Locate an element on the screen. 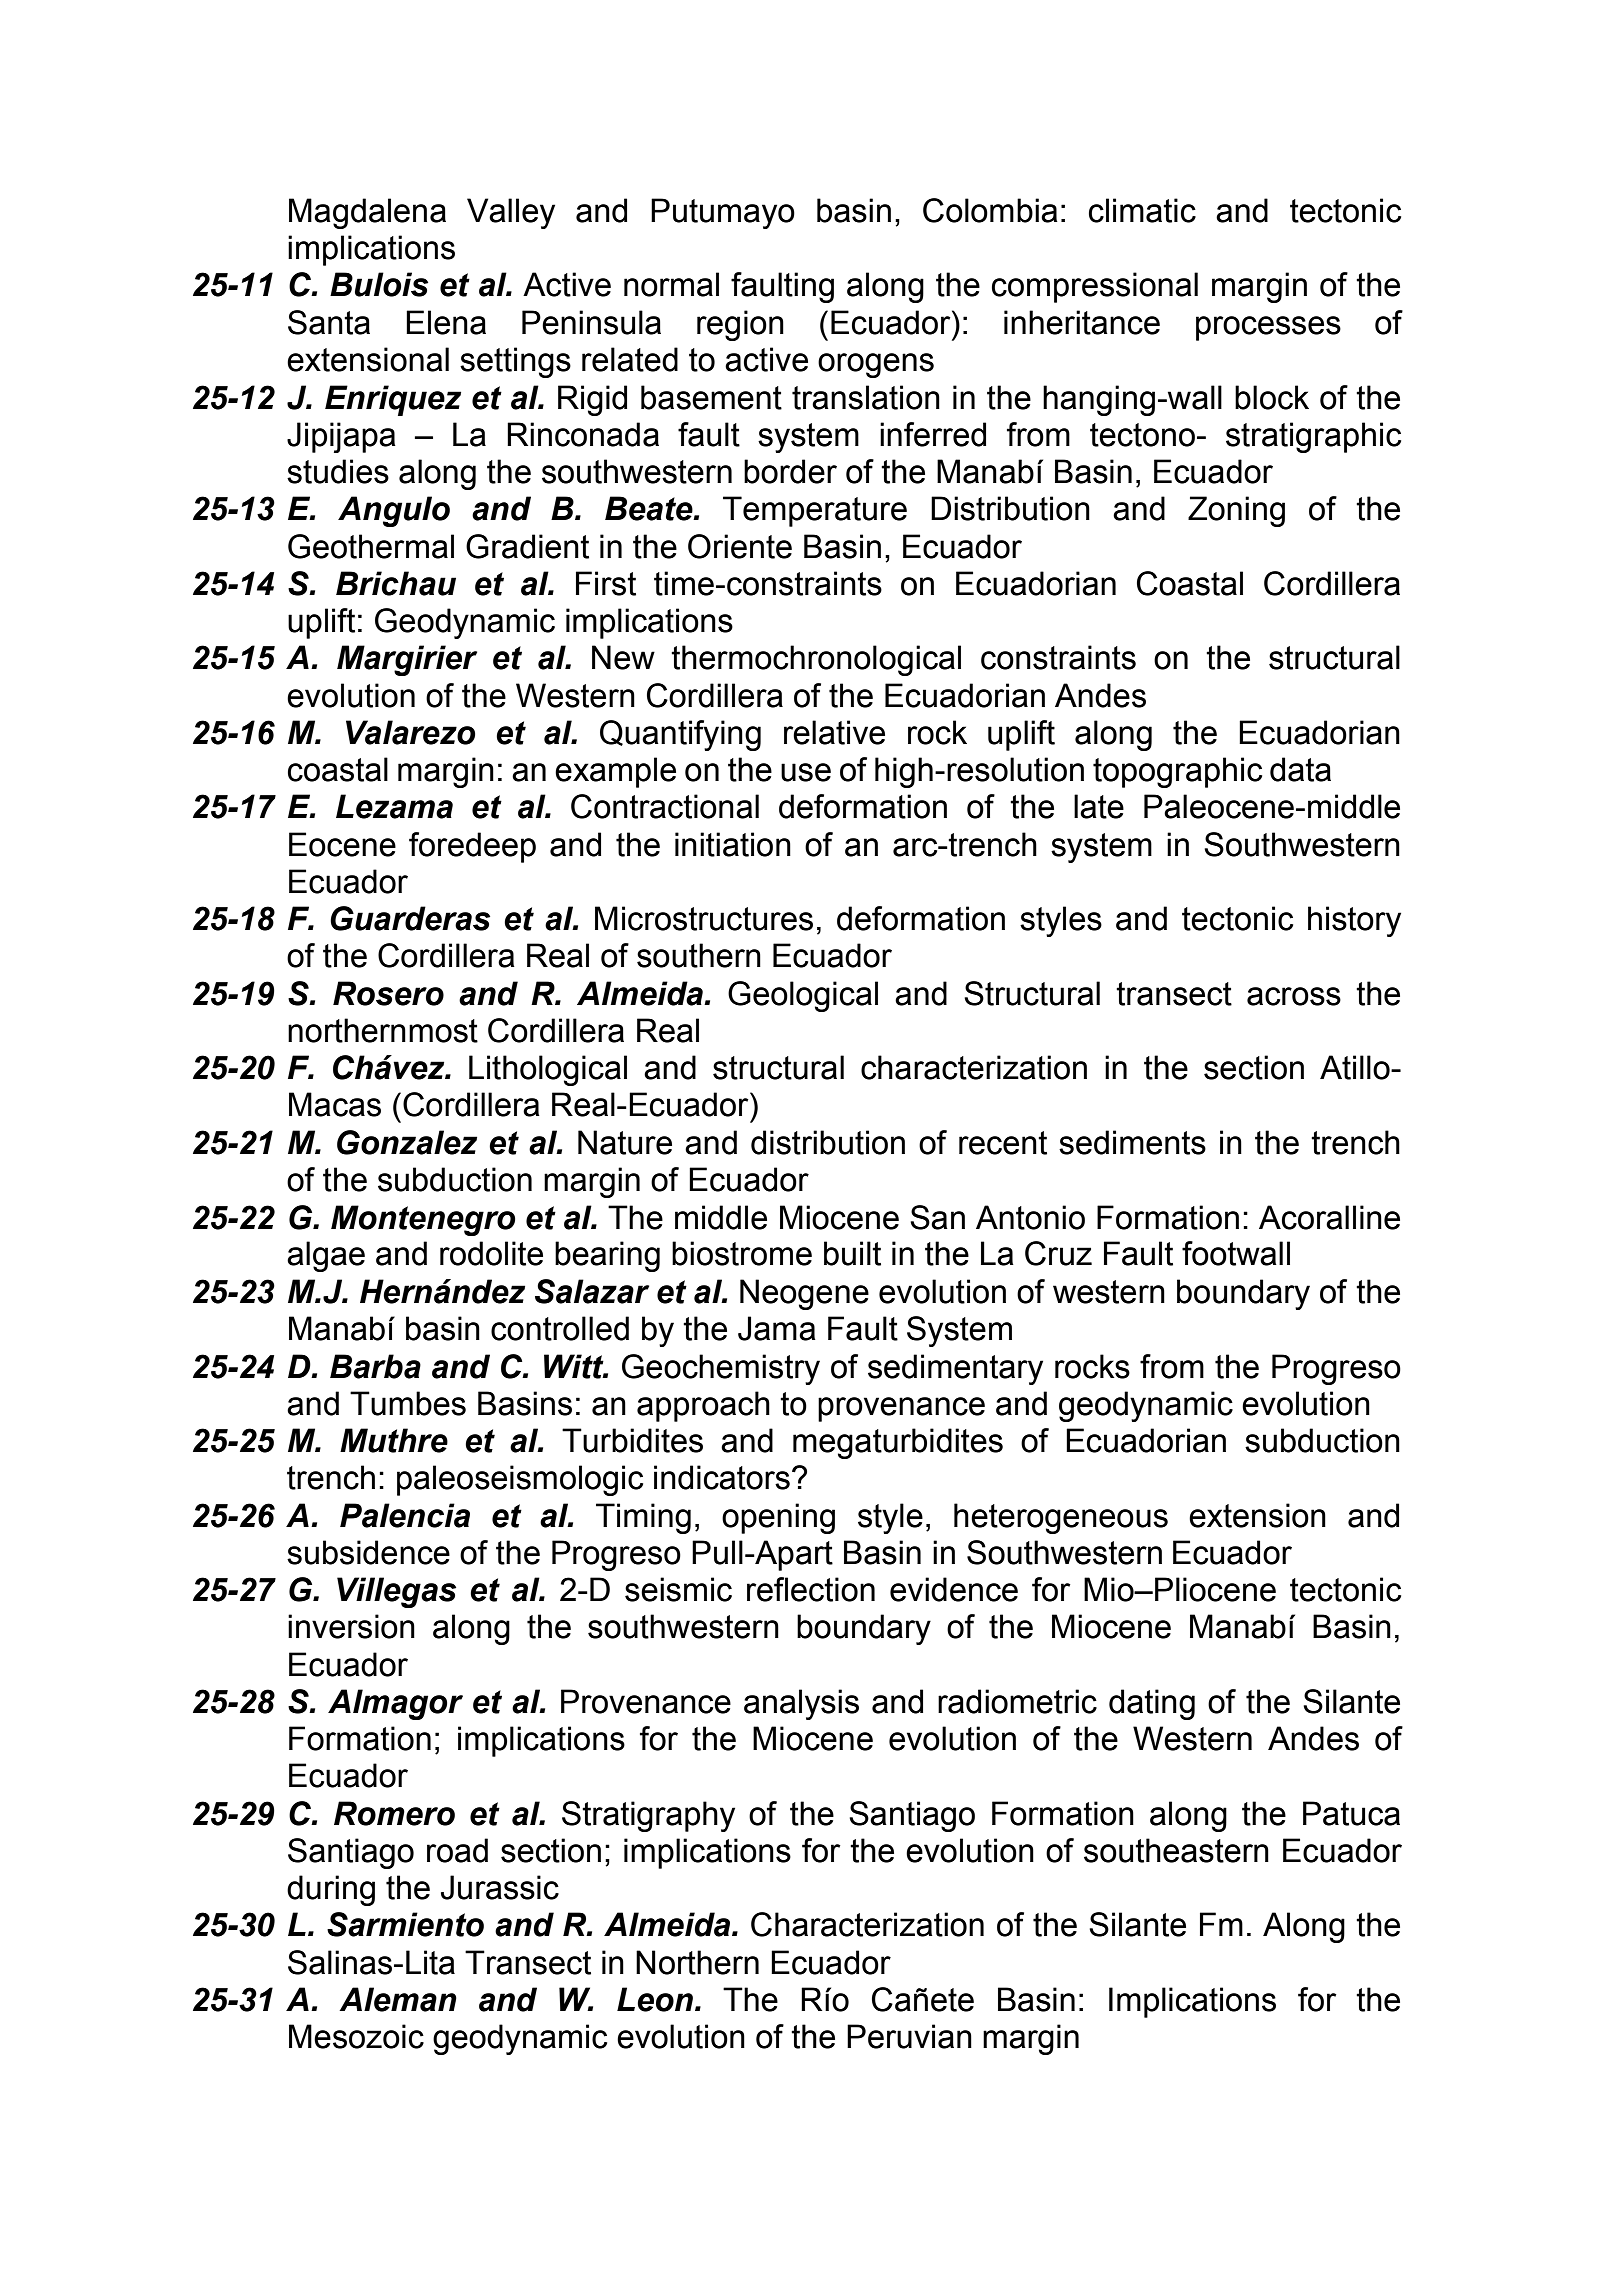 Image resolution: width=1607 pixels, height=2274 pixels. New is located at coordinates (623, 657).
